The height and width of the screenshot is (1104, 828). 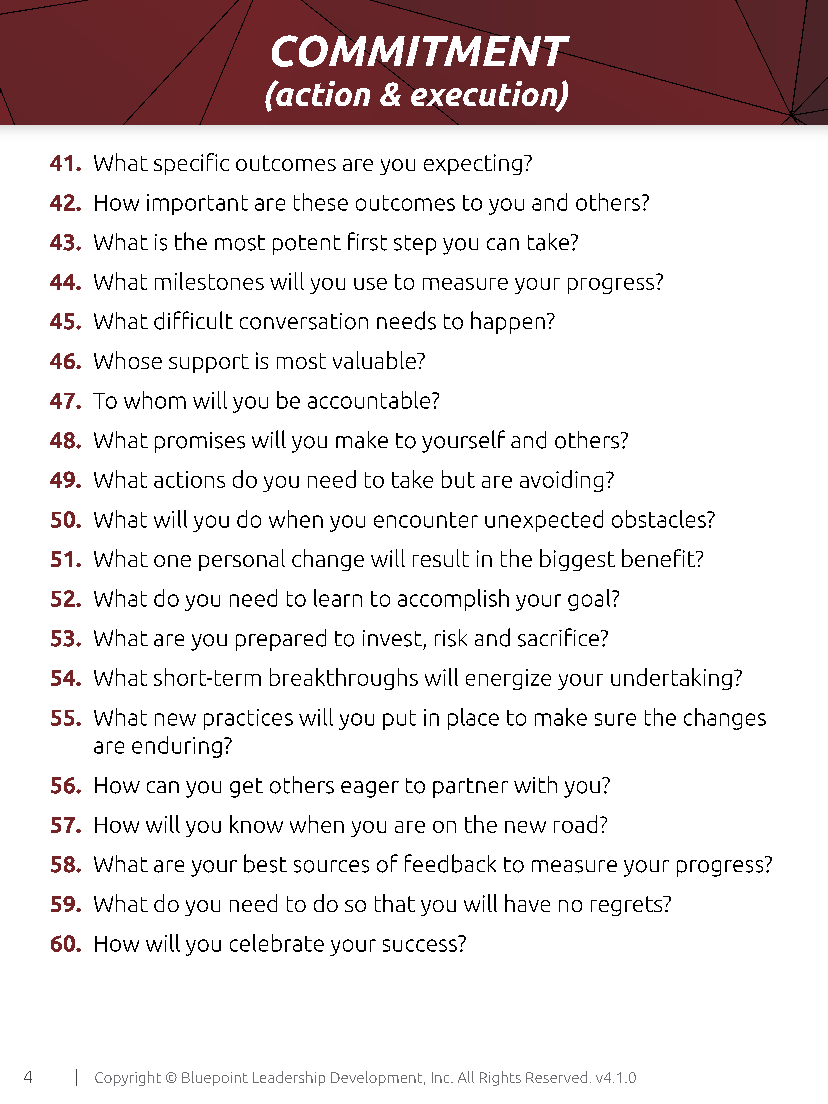 What do you see at coordinates (197, 204) in the screenshot?
I see `important` at bounding box center [197, 204].
